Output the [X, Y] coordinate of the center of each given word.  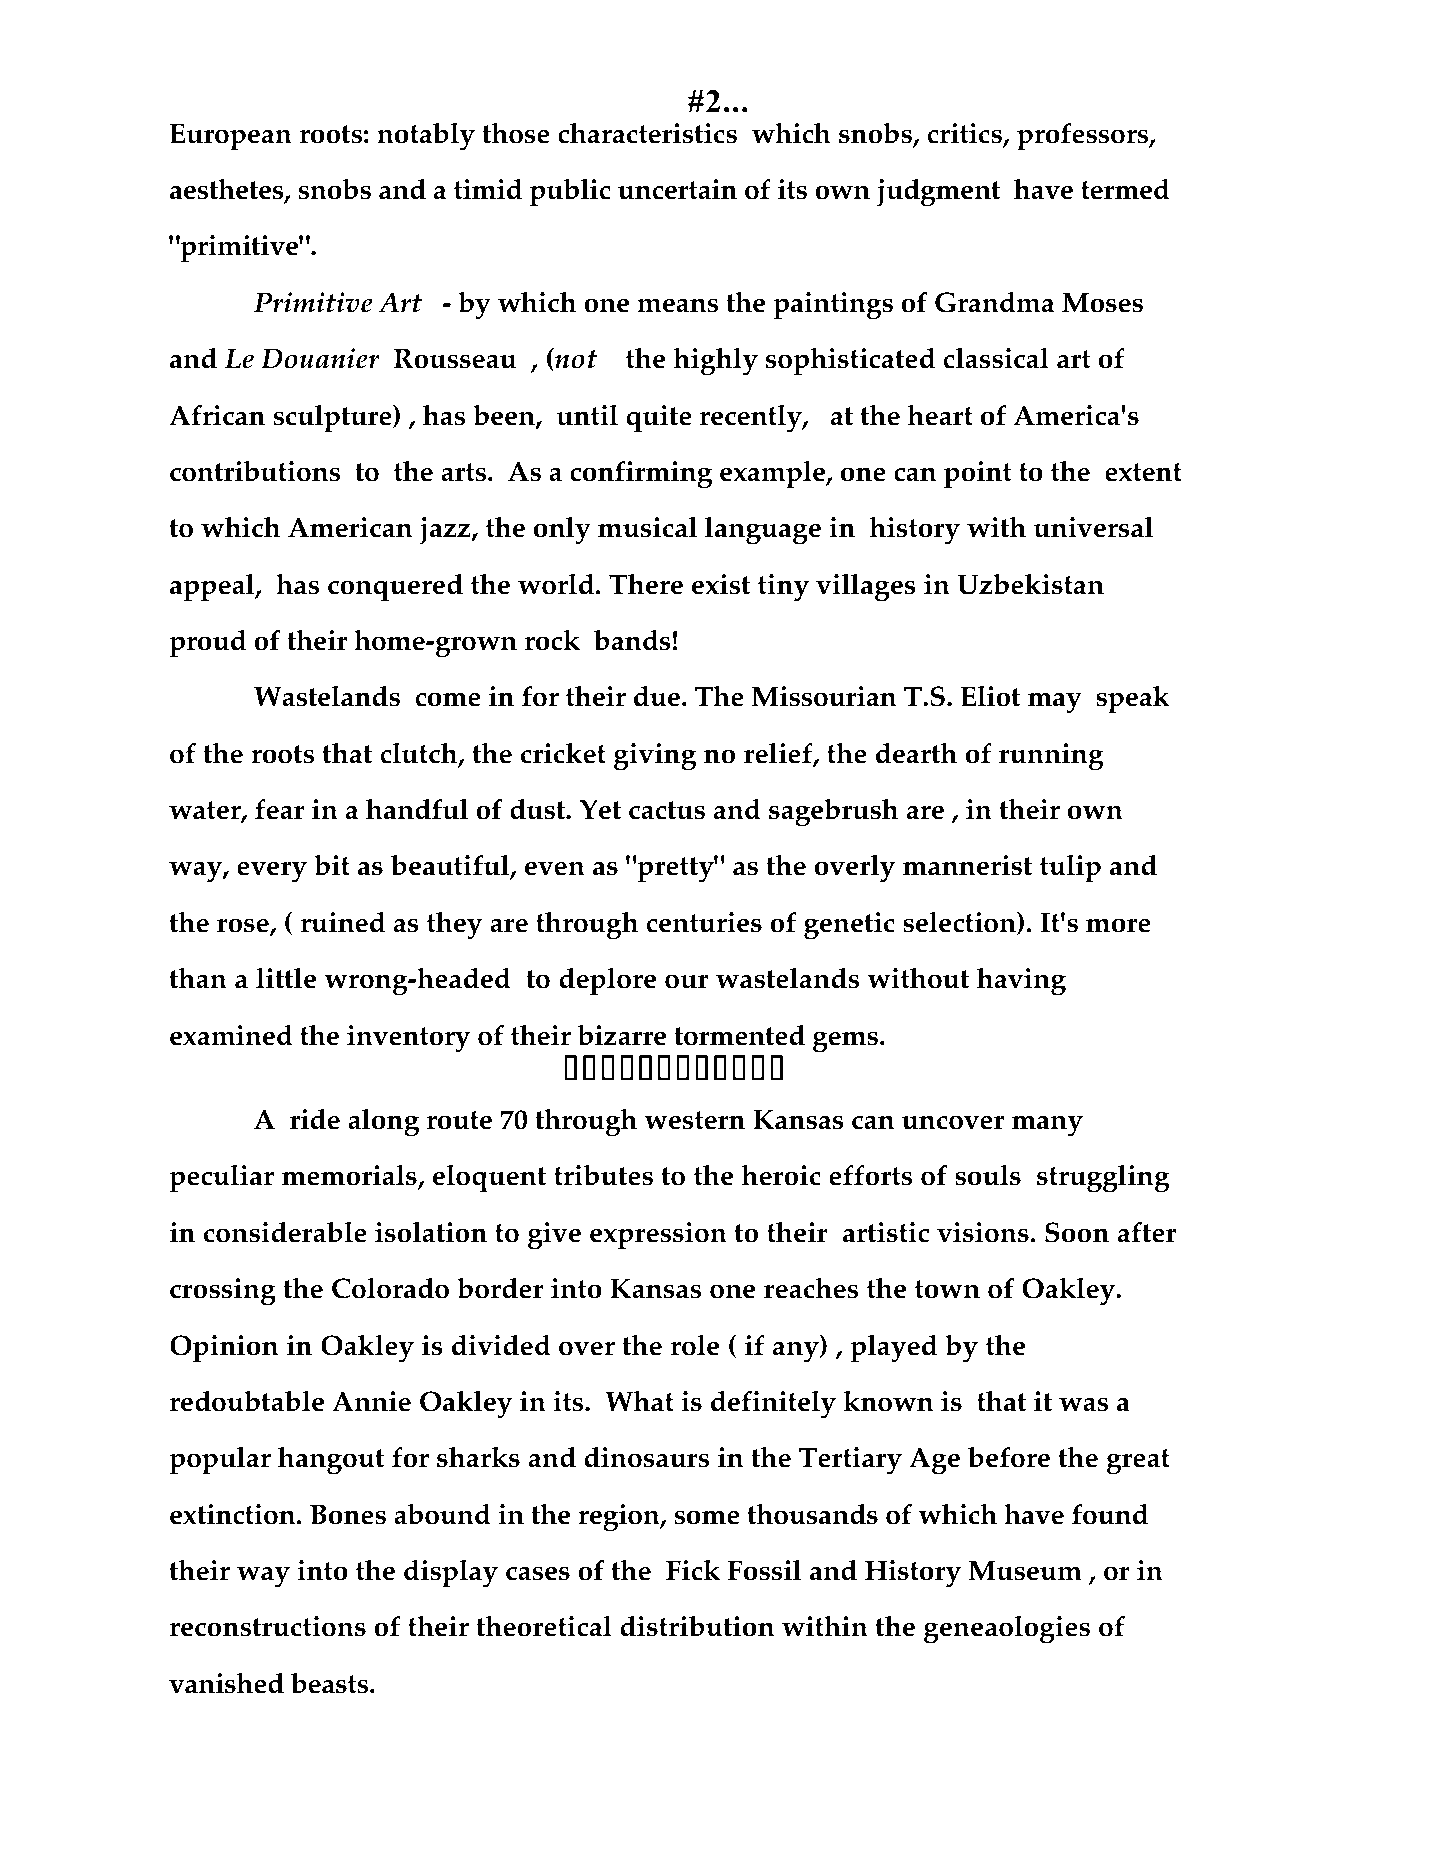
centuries [704, 922]
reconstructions [268, 1626]
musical [647, 527]
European [231, 137]
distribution [697, 1626]
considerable [285, 1232]
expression [658, 1236]
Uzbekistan [1030, 584]
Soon [1077, 1232]
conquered [395, 588]
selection [960, 923]
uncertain [677, 189]
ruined [343, 922]
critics [965, 134]
